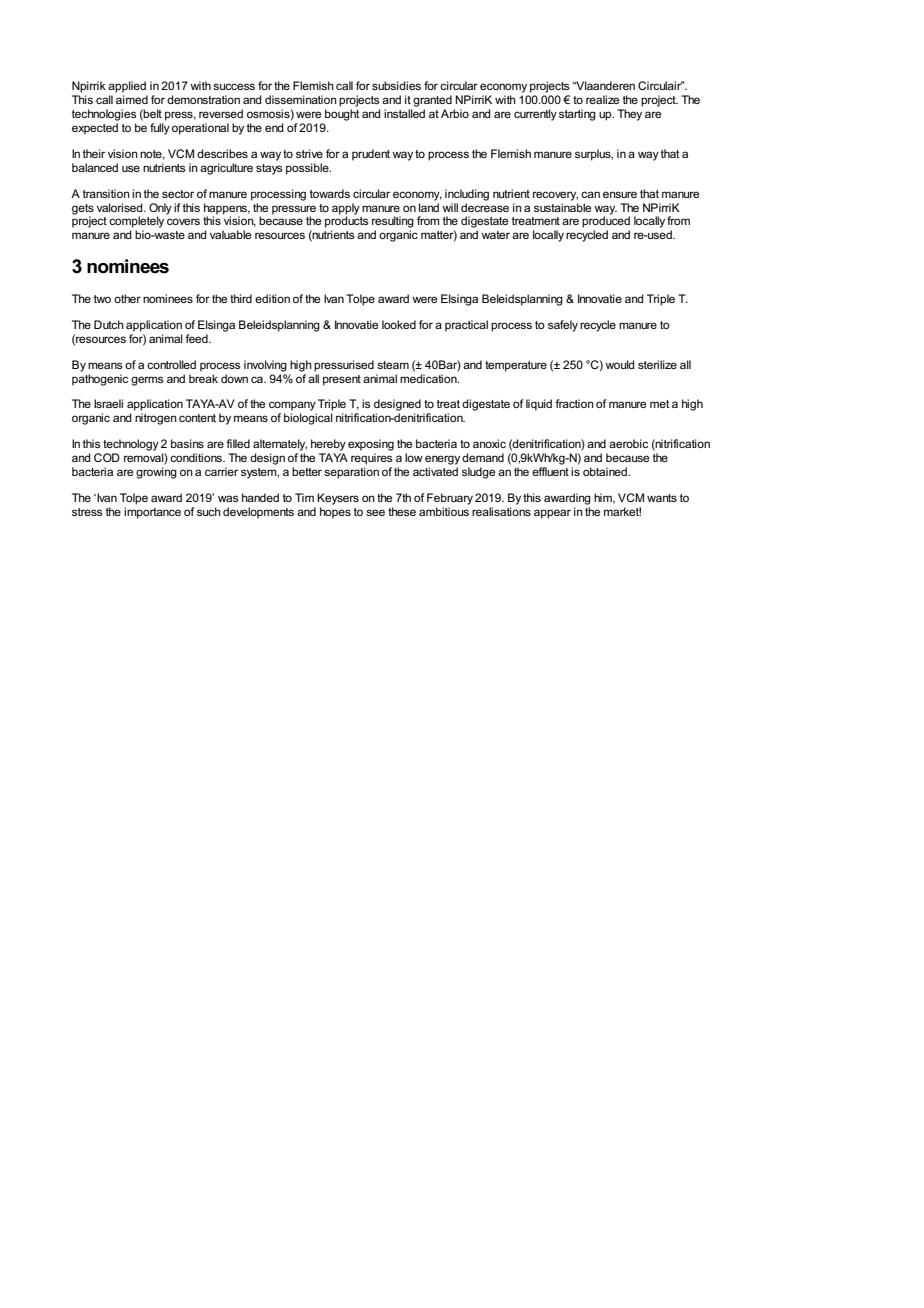  What do you see at coordinates (375, 512) in the document?
I see `see` at bounding box center [375, 512].
